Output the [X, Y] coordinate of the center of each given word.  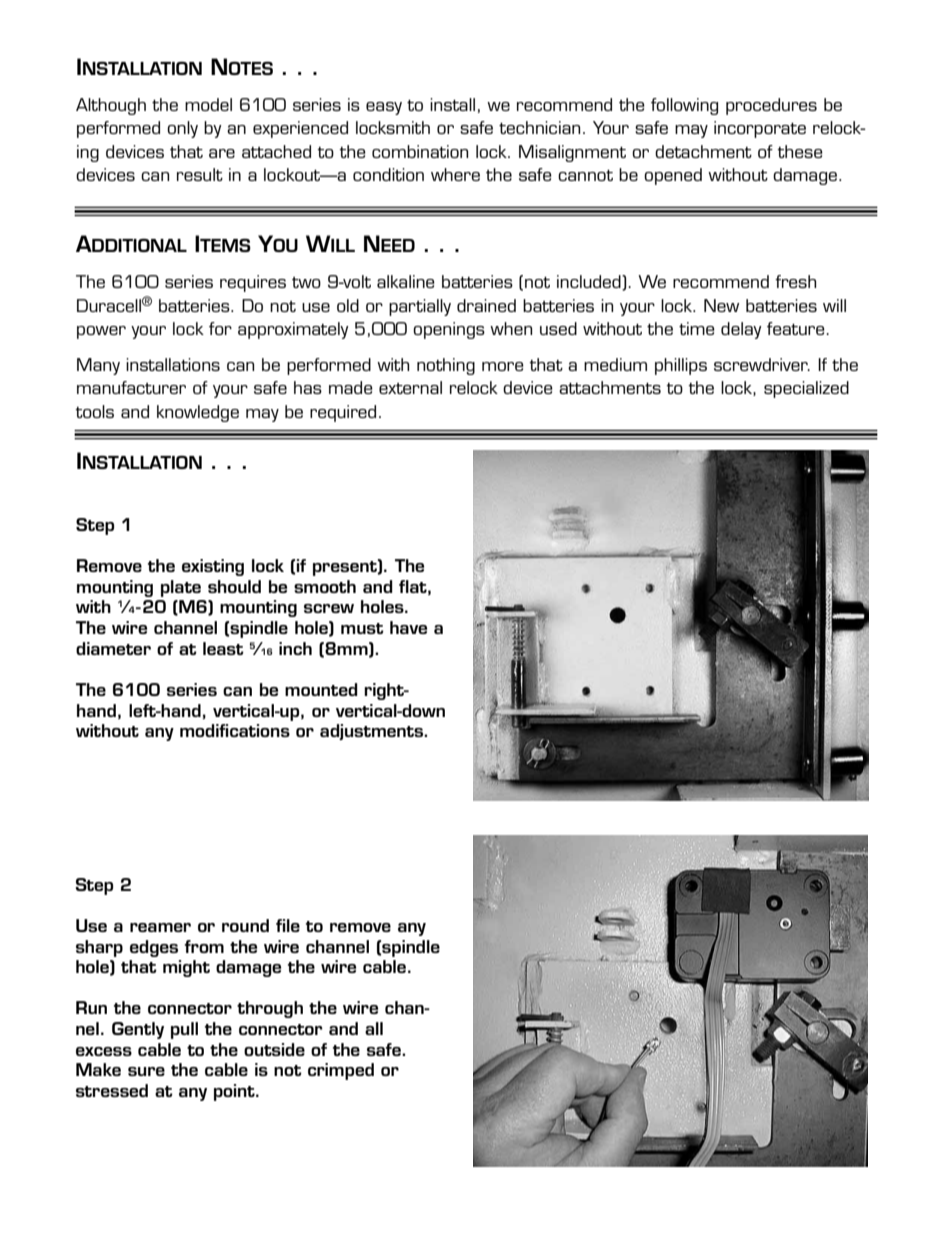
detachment [703, 151]
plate [181, 588]
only [182, 129]
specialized [806, 389]
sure [146, 1071]
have [408, 627]
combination [420, 151]
